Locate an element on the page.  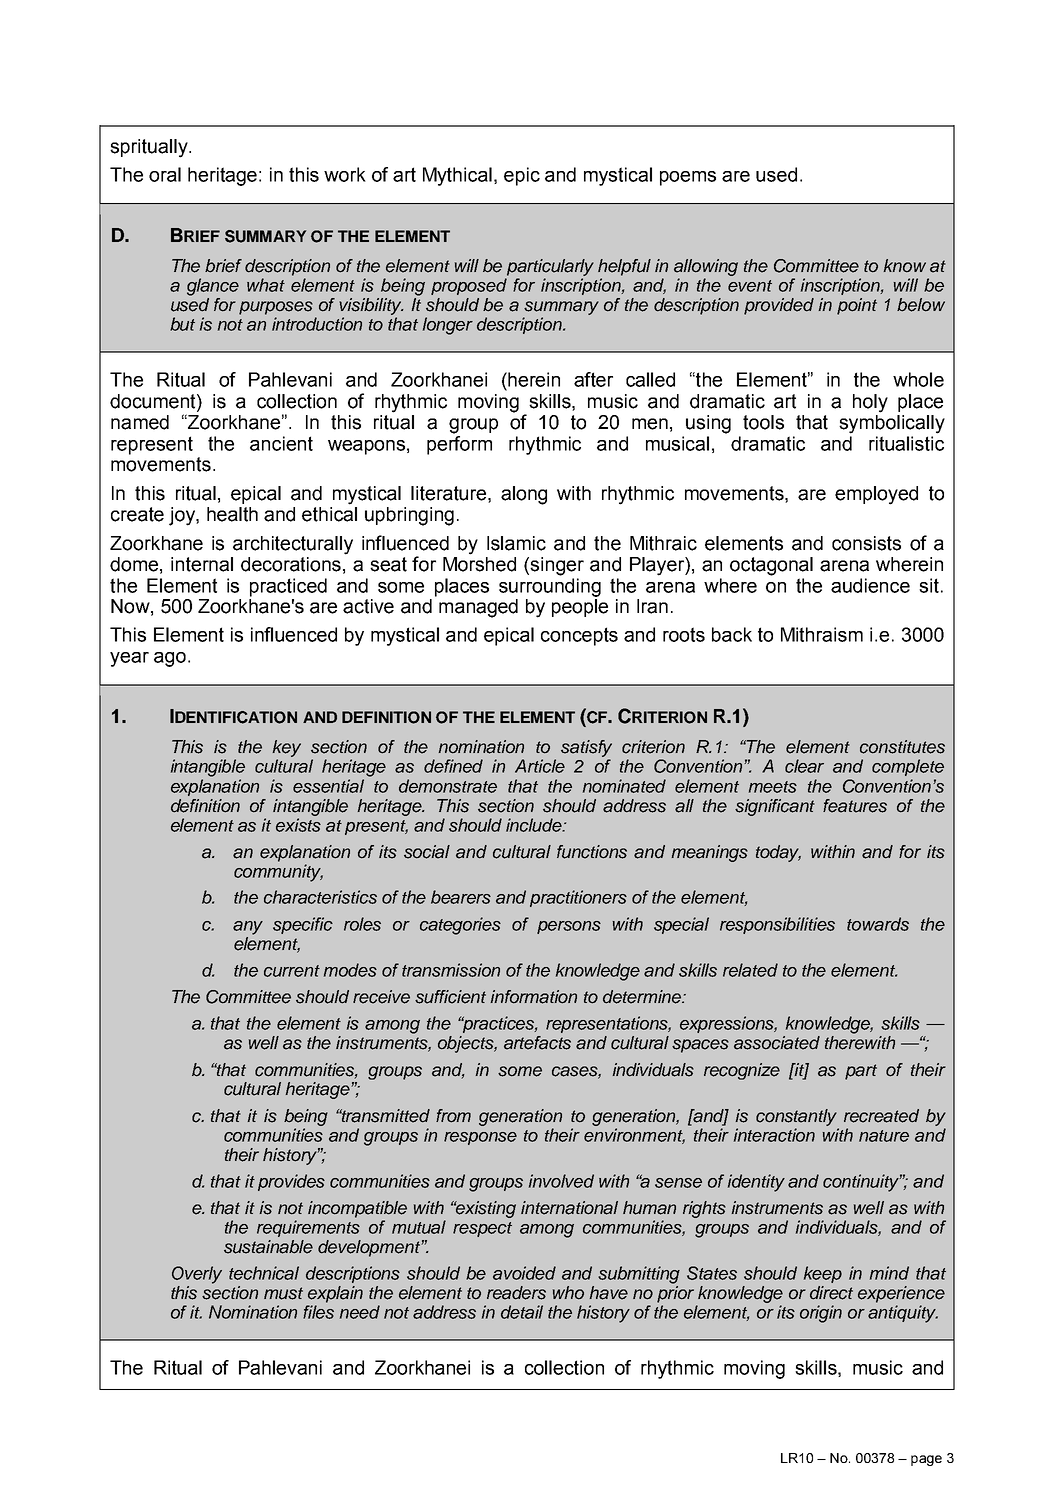
detail is located at coordinates (522, 1312).
